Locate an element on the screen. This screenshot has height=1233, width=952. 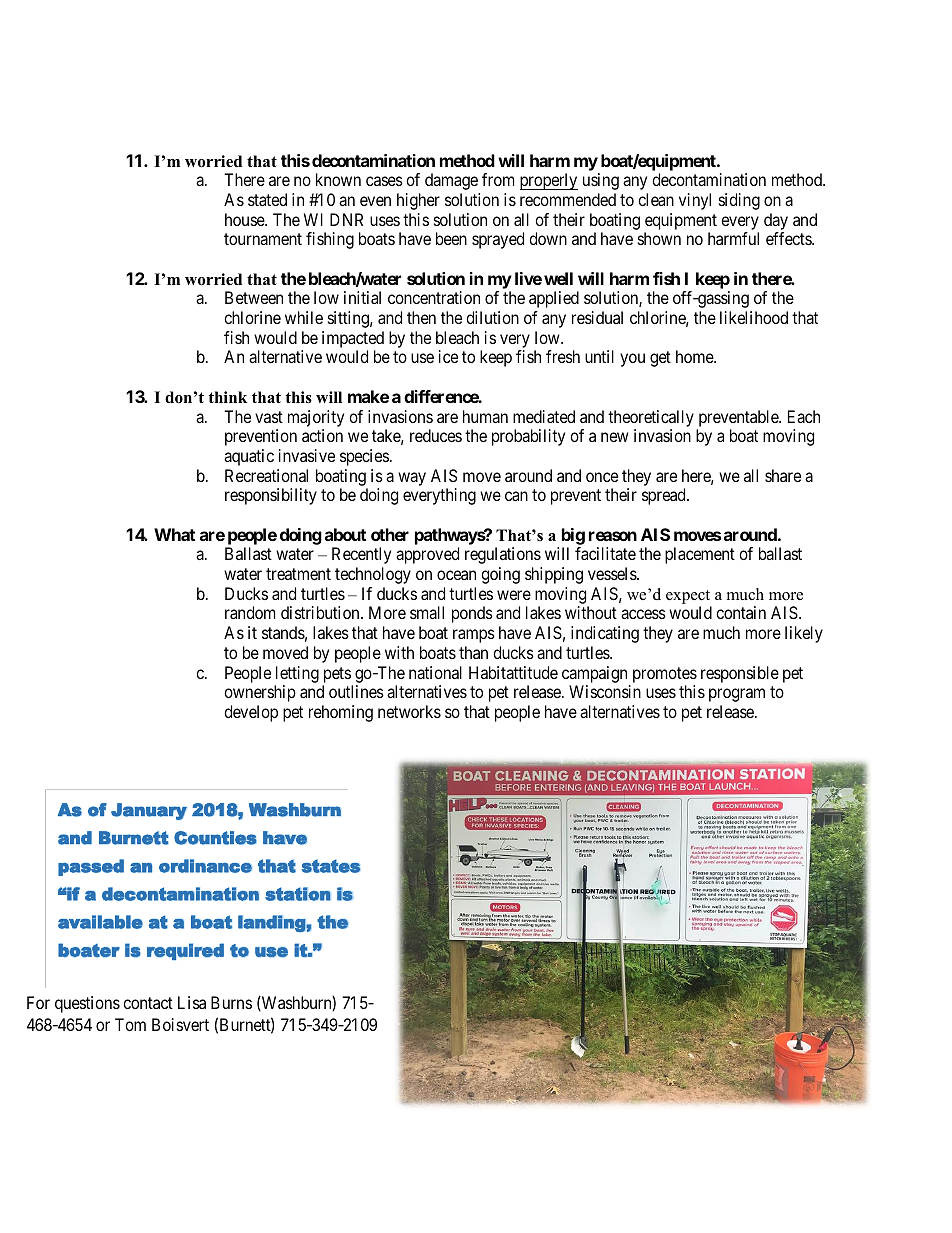
contact is located at coordinates (148, 1003).
